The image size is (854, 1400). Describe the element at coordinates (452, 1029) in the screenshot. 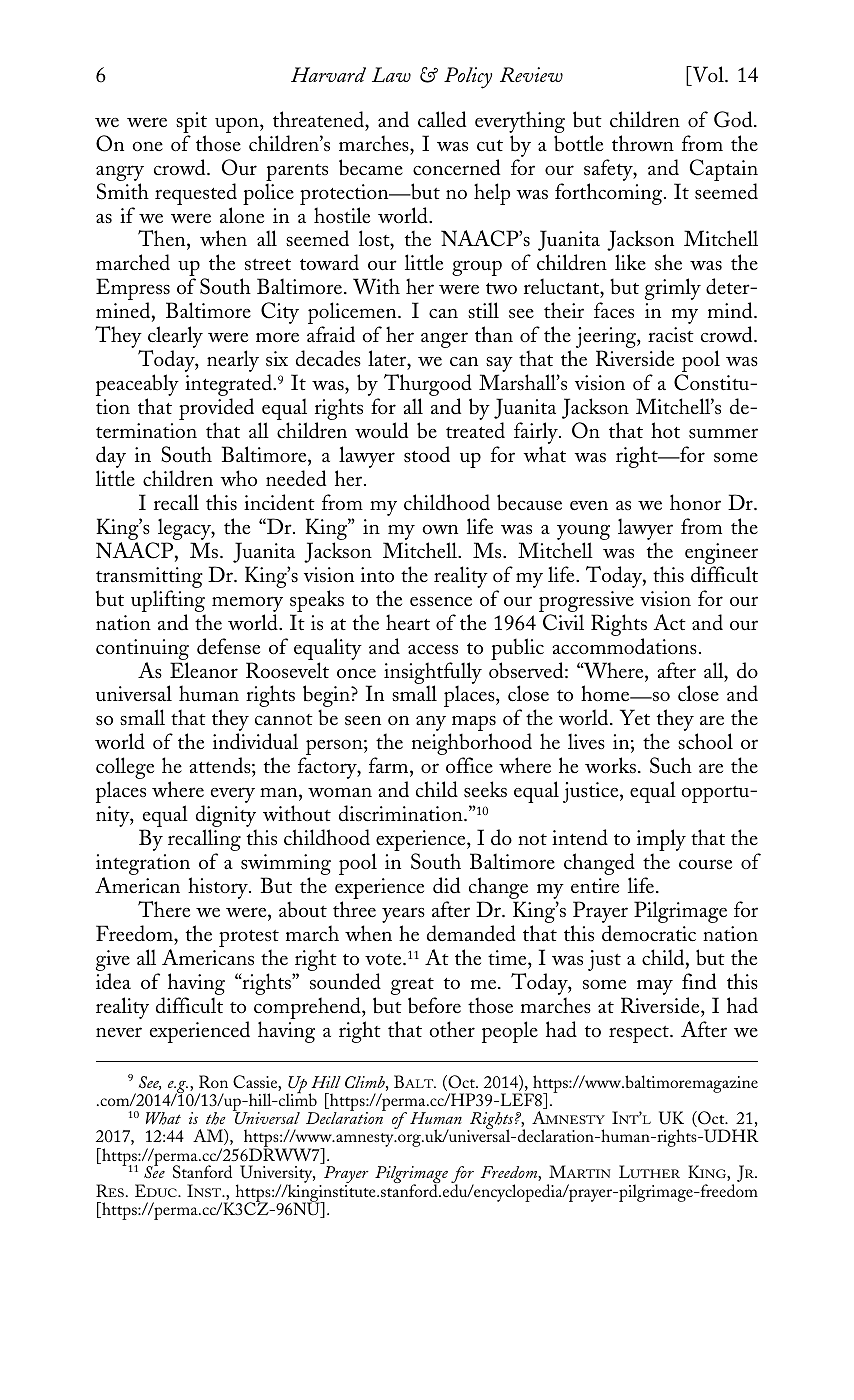

I see `other` at that location.
